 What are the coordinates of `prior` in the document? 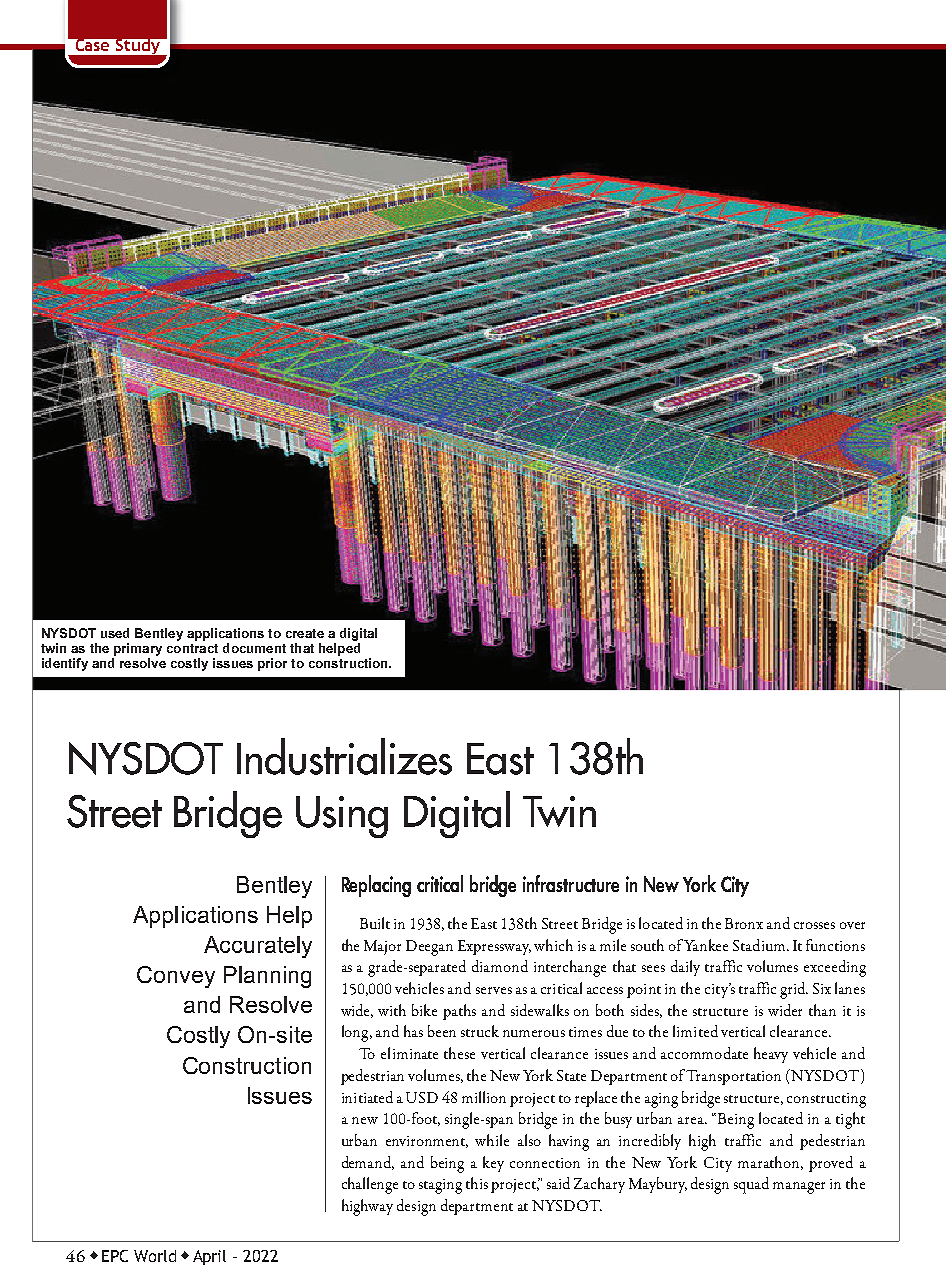 It's located at (272, 664).
